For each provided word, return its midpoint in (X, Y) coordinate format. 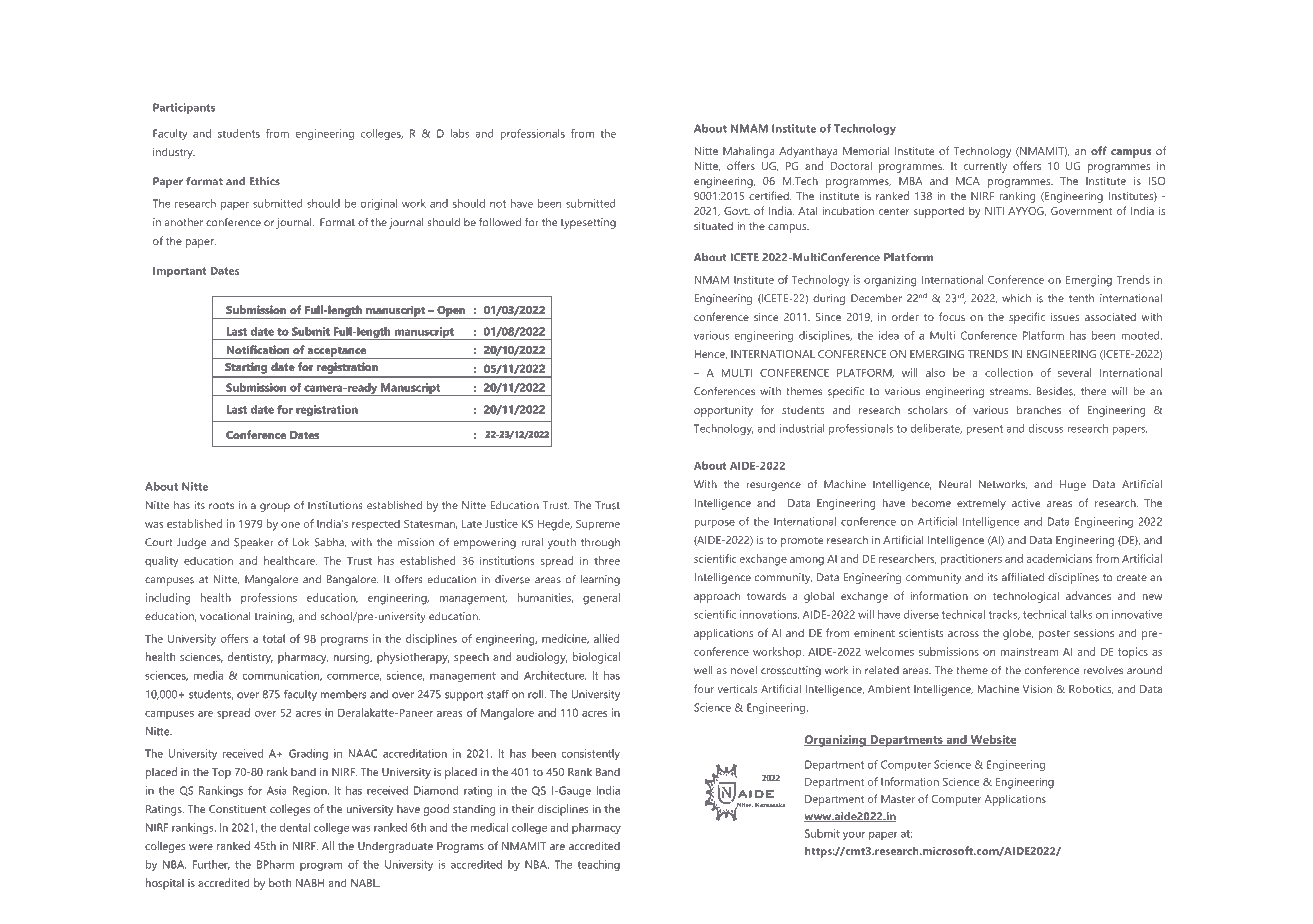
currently (985, 167)
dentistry (250, 658)
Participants (184, 108)
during (829, 299)
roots (221, 506)
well (703, 670)
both (280, 882)
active (1026, 503)
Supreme (598, 525)
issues (1065, 317)
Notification (258, 349)
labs (459, 133)
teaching (599, 865)
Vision (1037, 689)
